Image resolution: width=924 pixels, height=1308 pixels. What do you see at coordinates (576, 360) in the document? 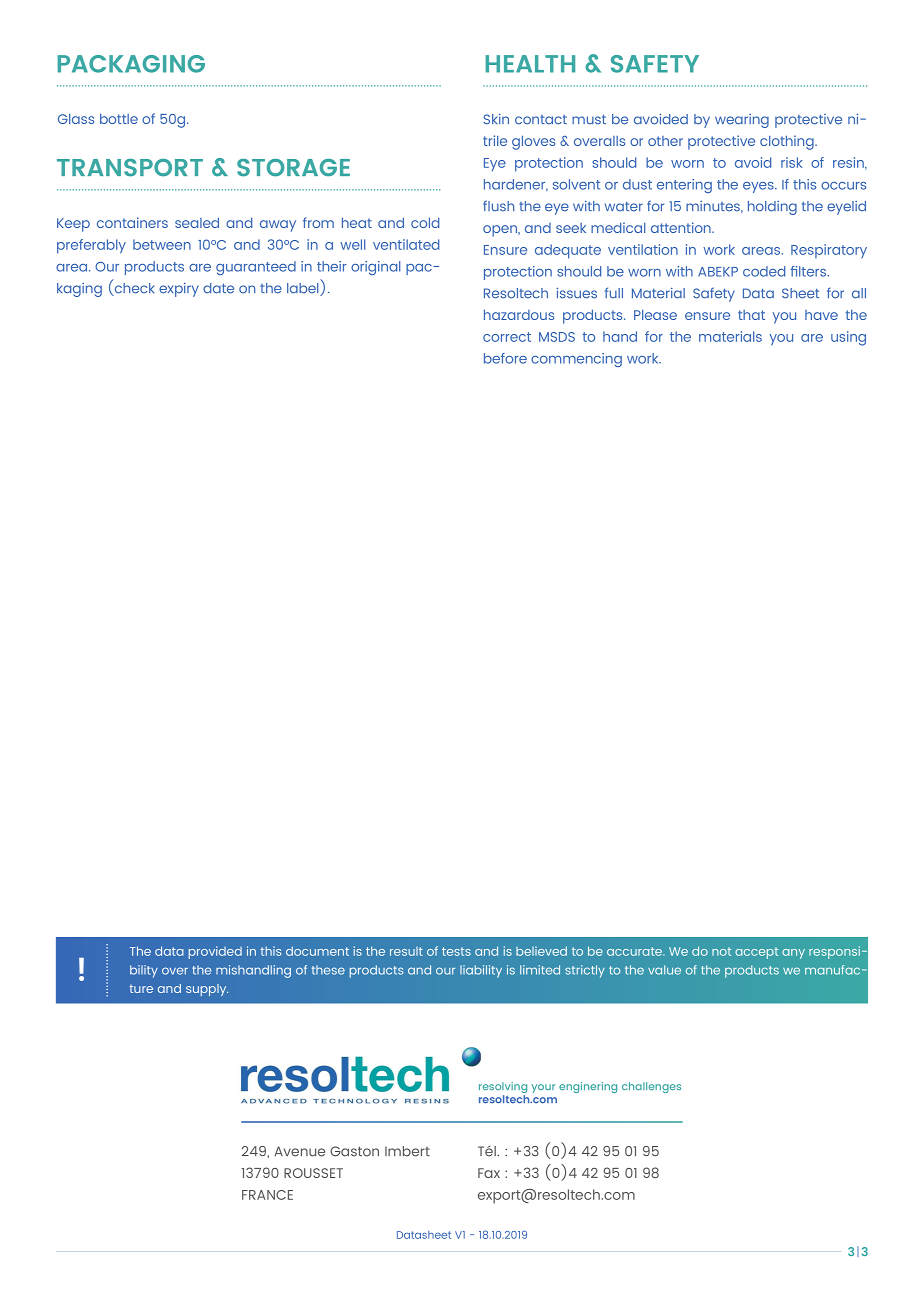
I see `commencing` at bounding box center [576, 360].
